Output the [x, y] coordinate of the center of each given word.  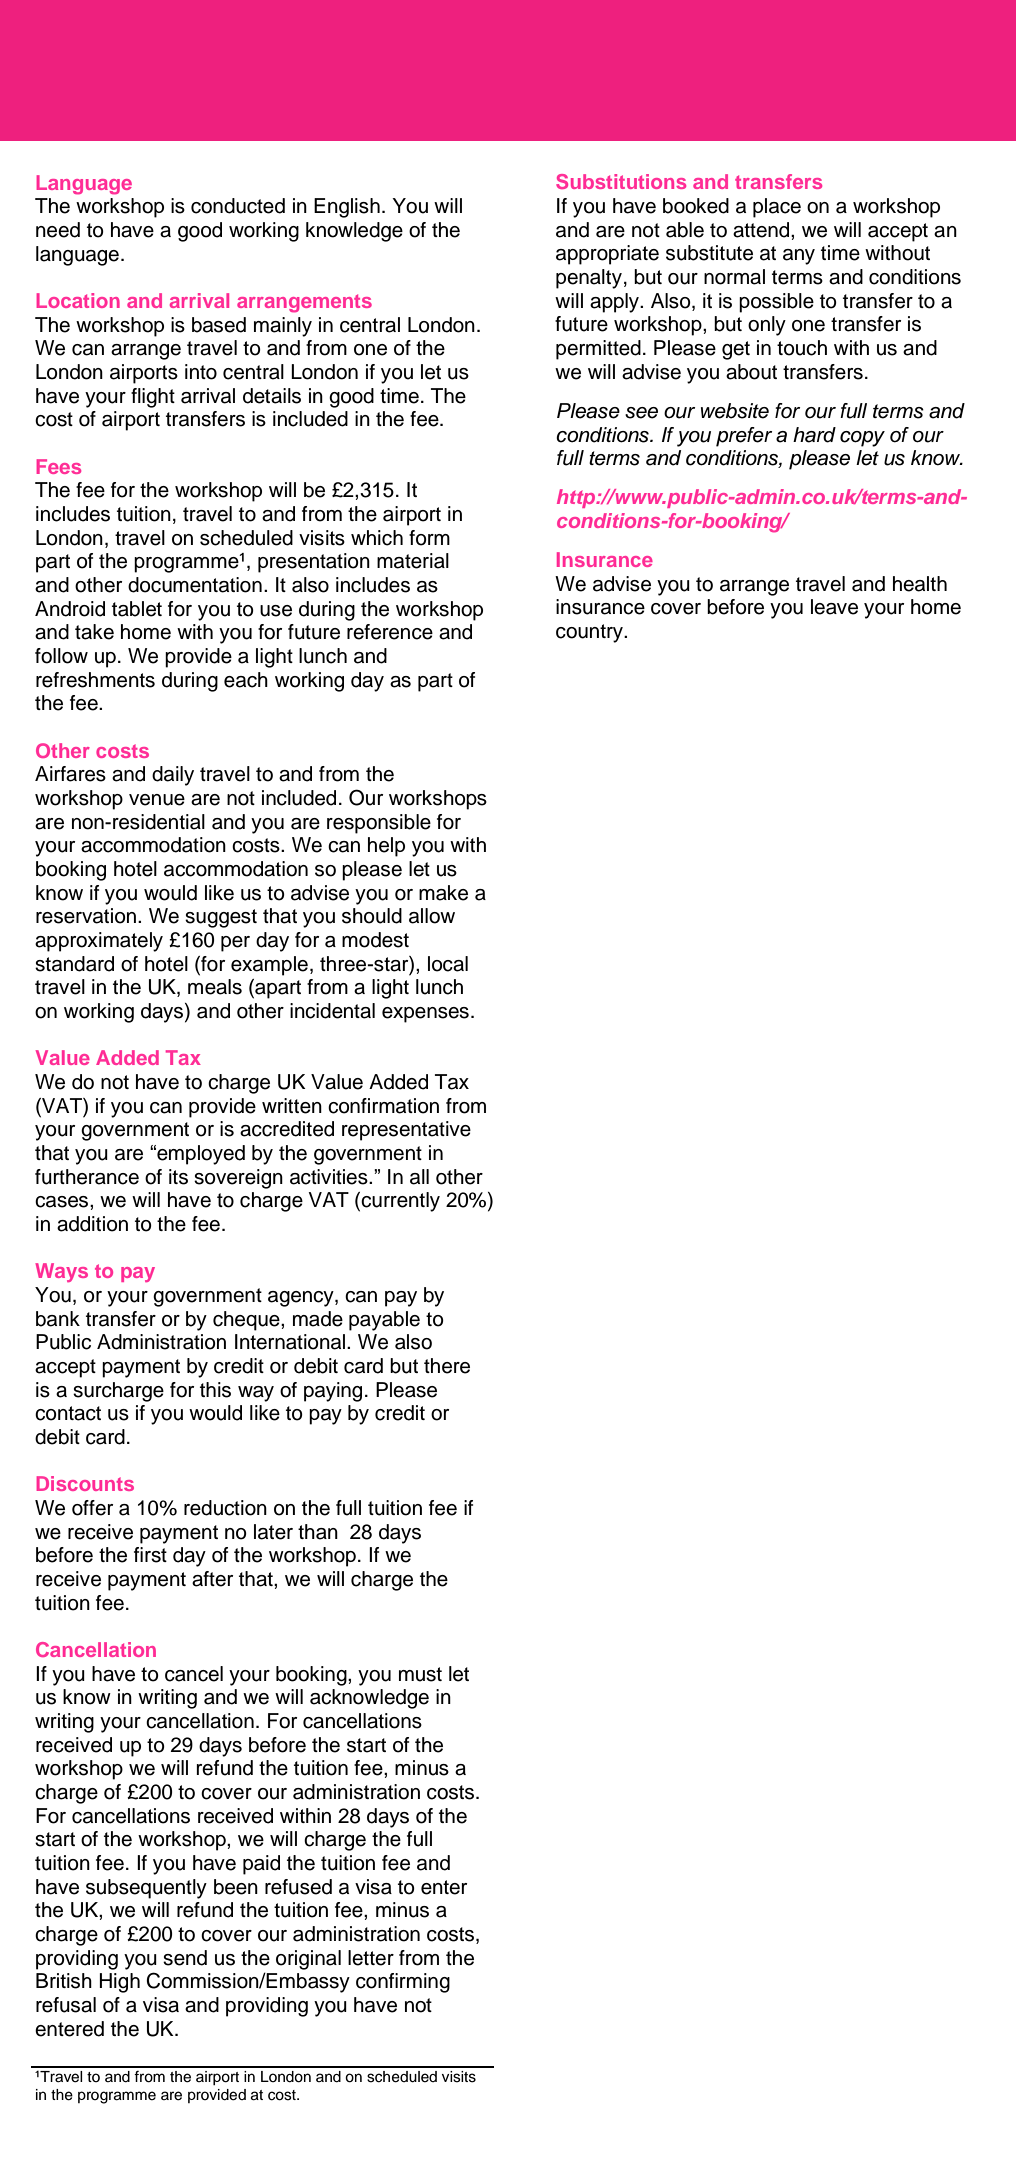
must [420, 1674]
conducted [238, 206]
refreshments [95, 680]
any [799, 257]
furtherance [87, 1177]
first [150, 1555]
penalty [589, 279]
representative [406, 1131]
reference [390, 632]
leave [834, 607]
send [185, 1958]
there [447, 1366]
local [448, 964]
